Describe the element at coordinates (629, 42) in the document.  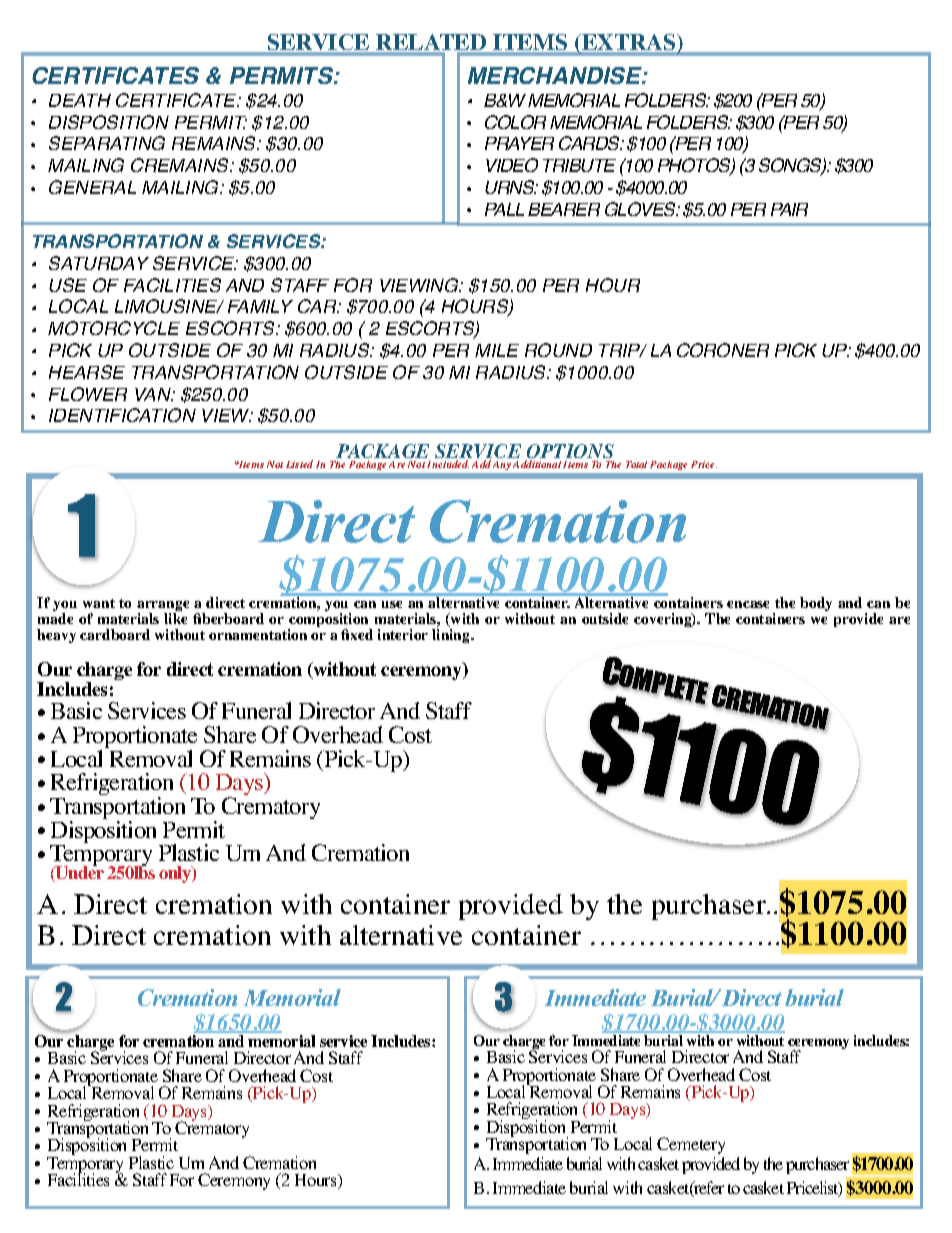
I see `EXTRAS` at that location.
